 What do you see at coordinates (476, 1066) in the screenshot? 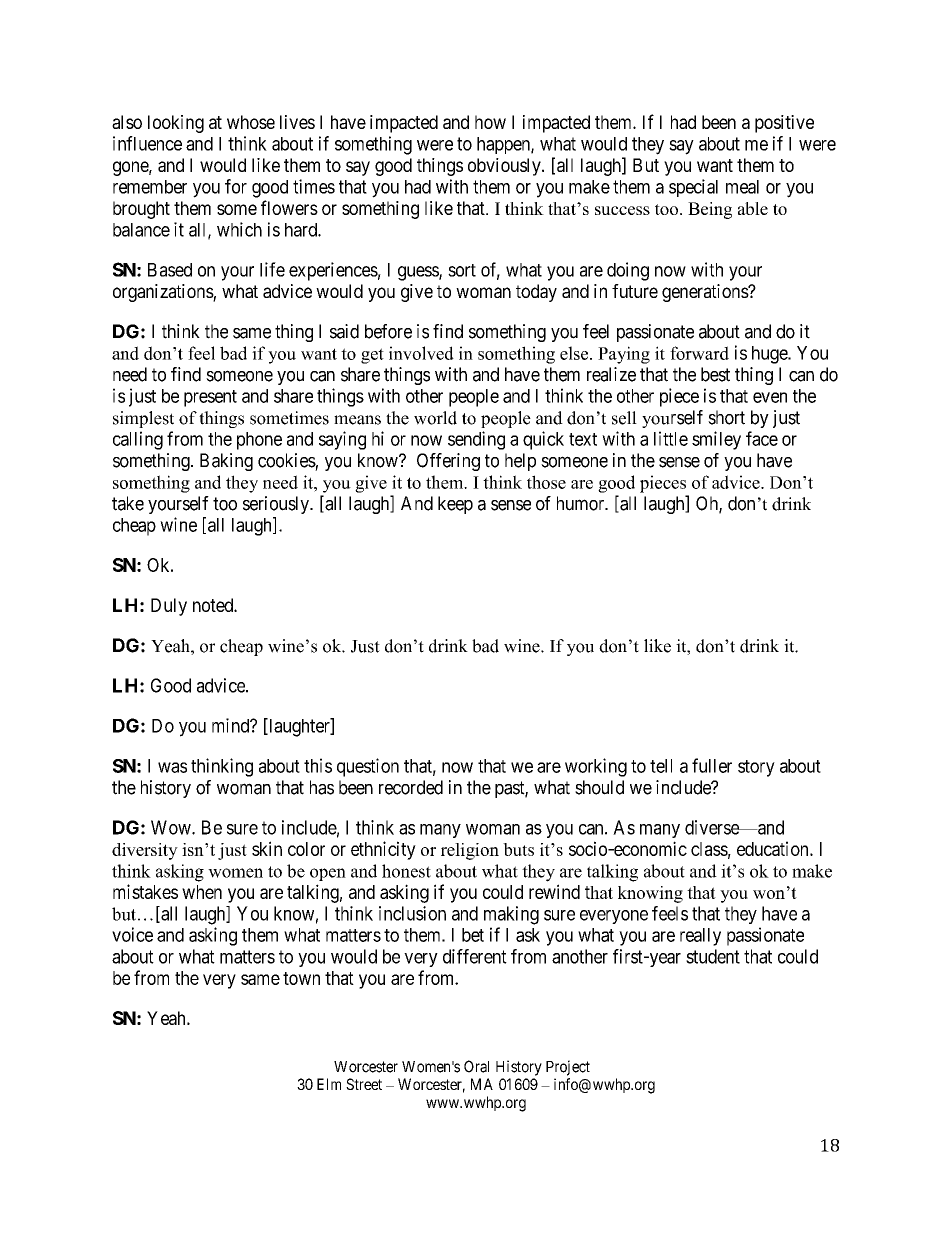
I see `Oral` at bounding box center [476, 1066].
